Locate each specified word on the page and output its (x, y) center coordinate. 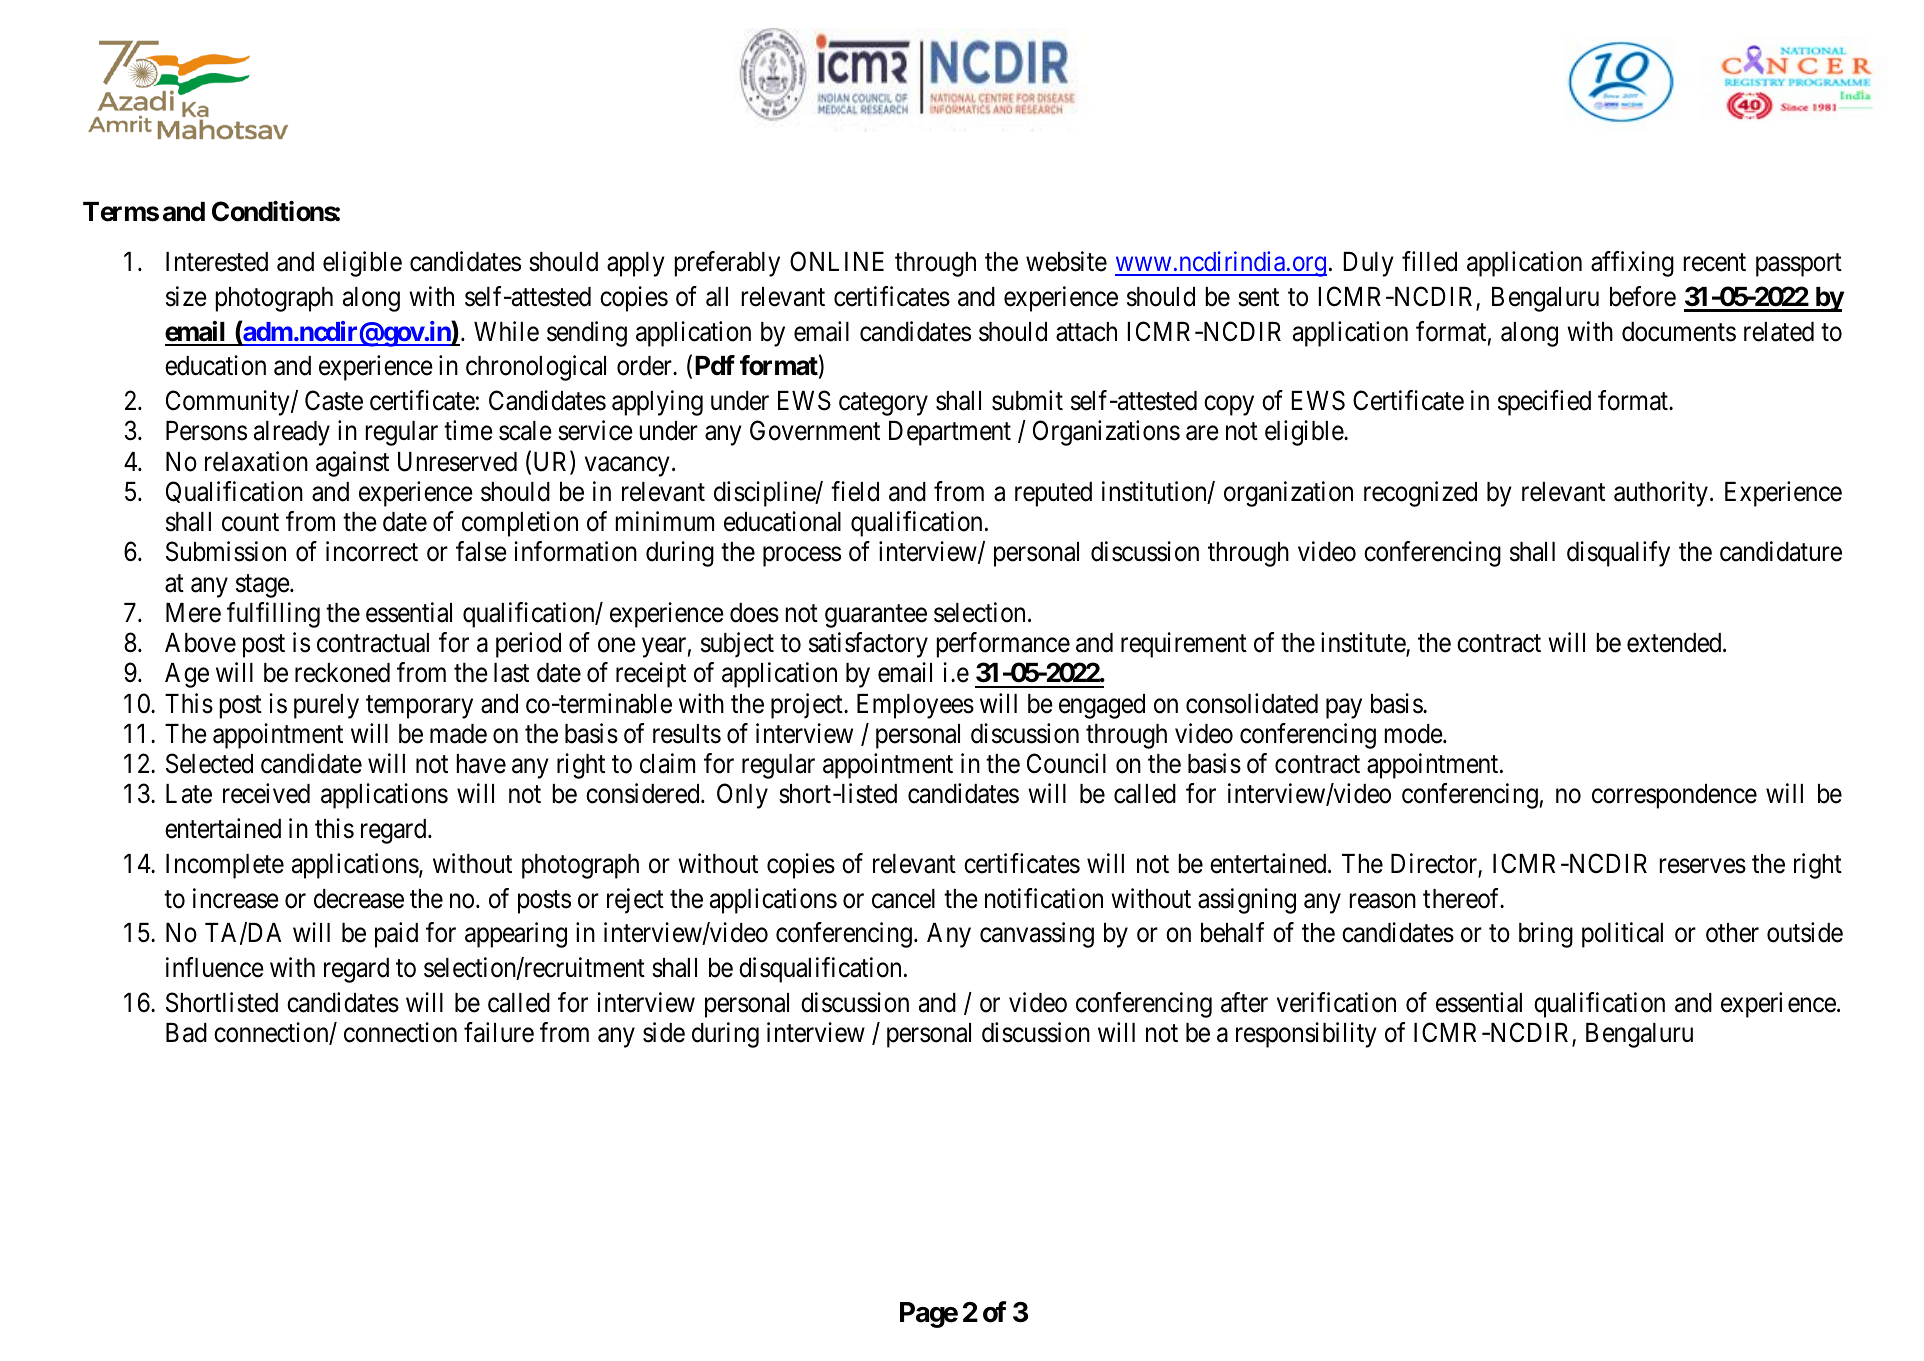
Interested (217, 262)
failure (499, 1032)
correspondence (1674, 796)
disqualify (1618, 554)
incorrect (372, 551)
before (1643, 296)
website (1066, 261)
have (481, 764)
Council (1066, 763)
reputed (1053, 494)
